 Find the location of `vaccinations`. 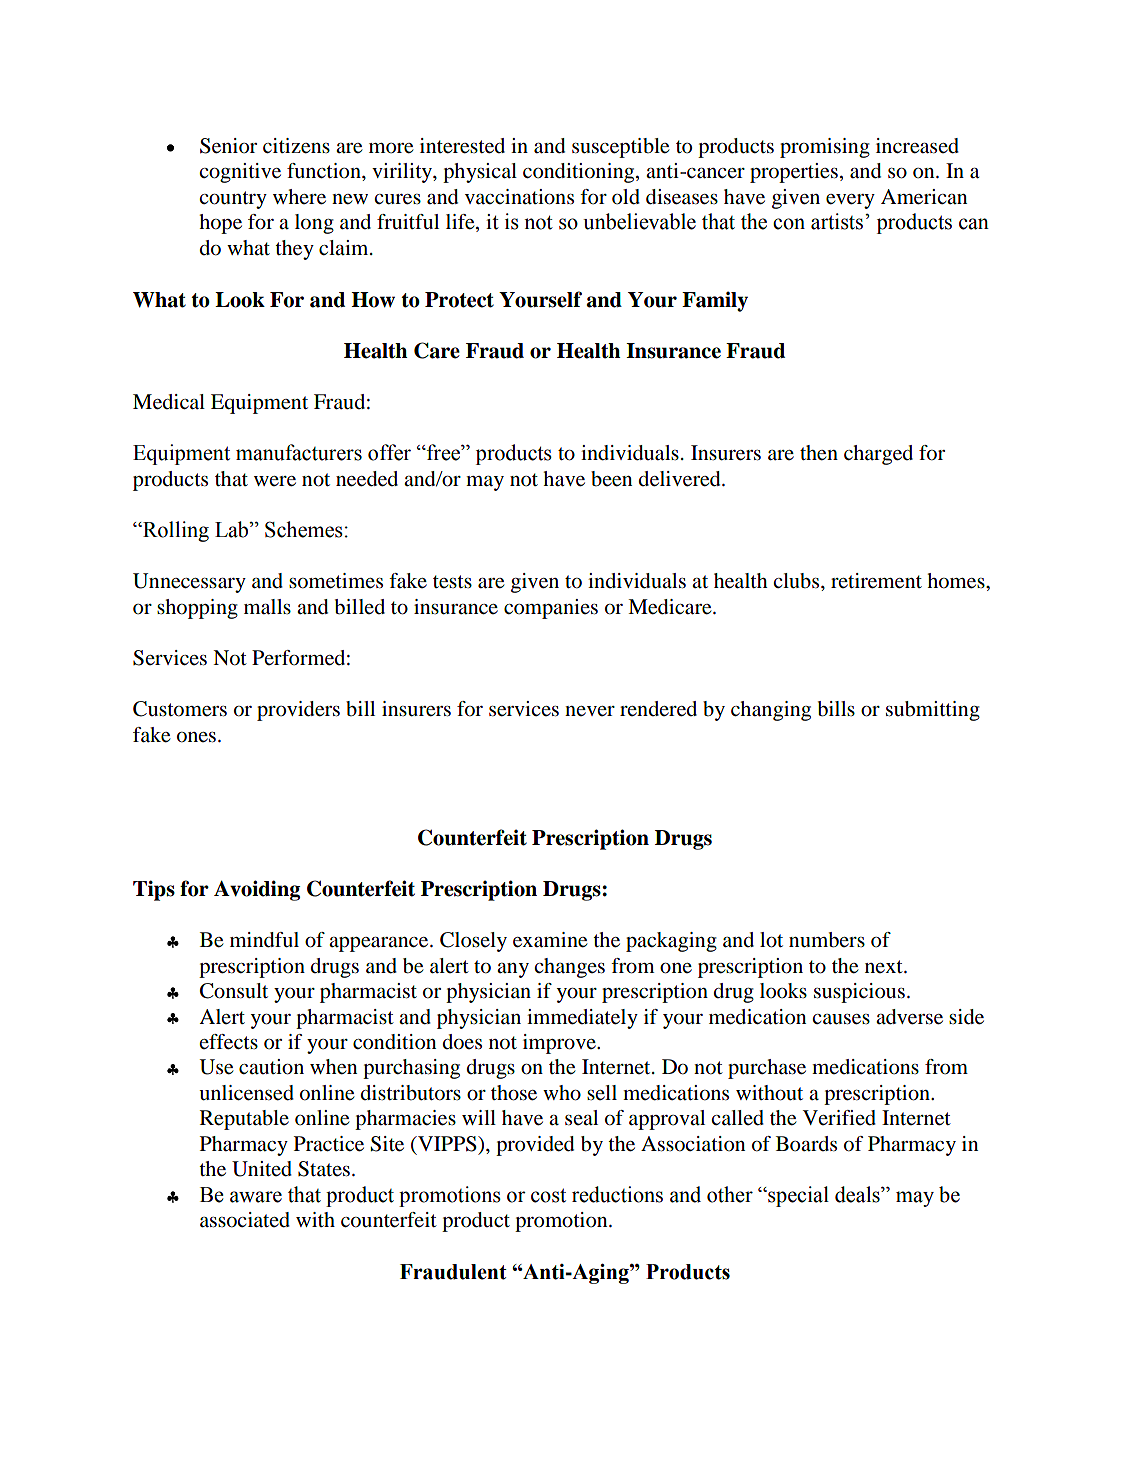

vaccinations is located at coordinates (519, 197).
